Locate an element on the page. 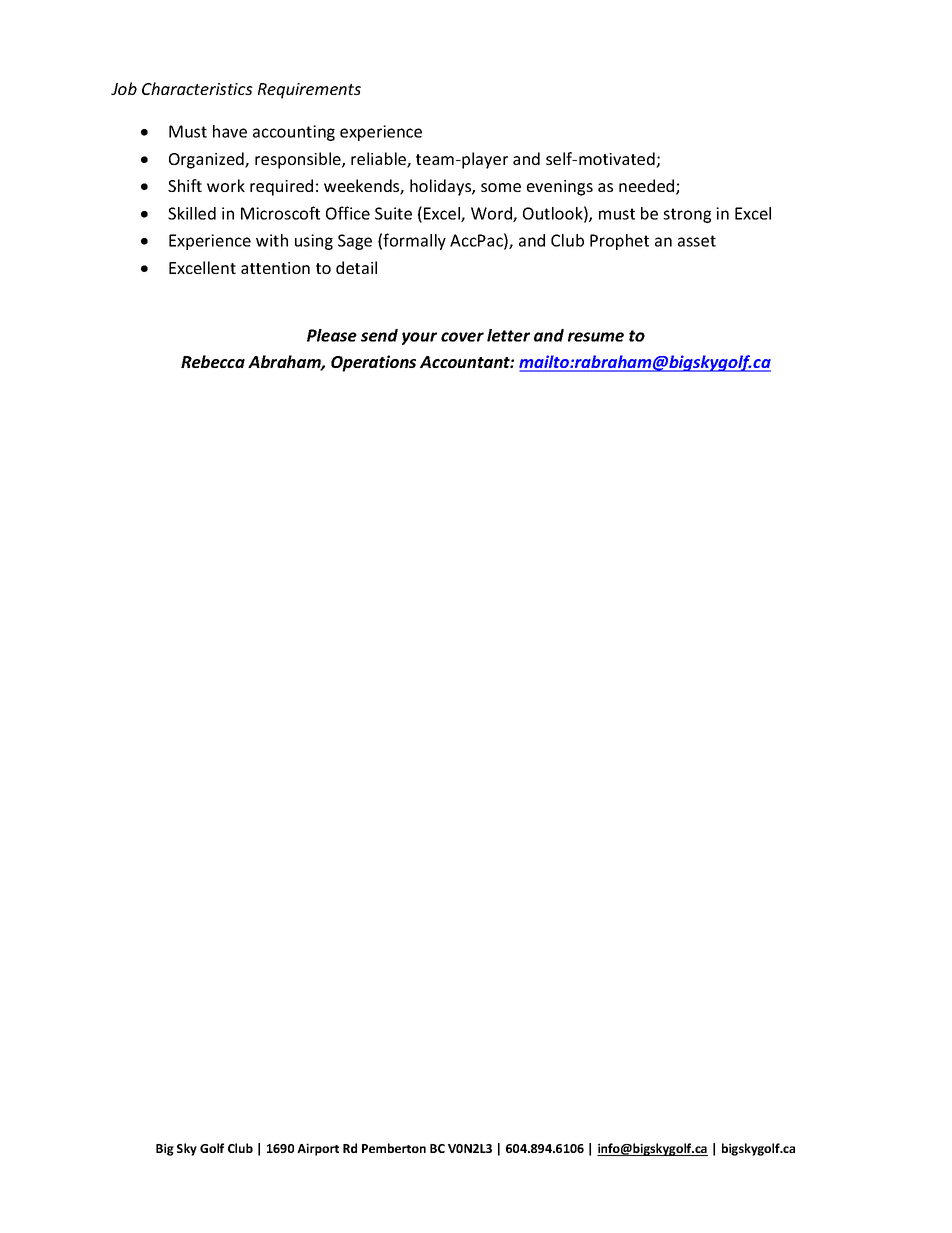 Image resolution: width=952 pixels, height=1233 pixels. needed is located at coordinates (648, 187).
